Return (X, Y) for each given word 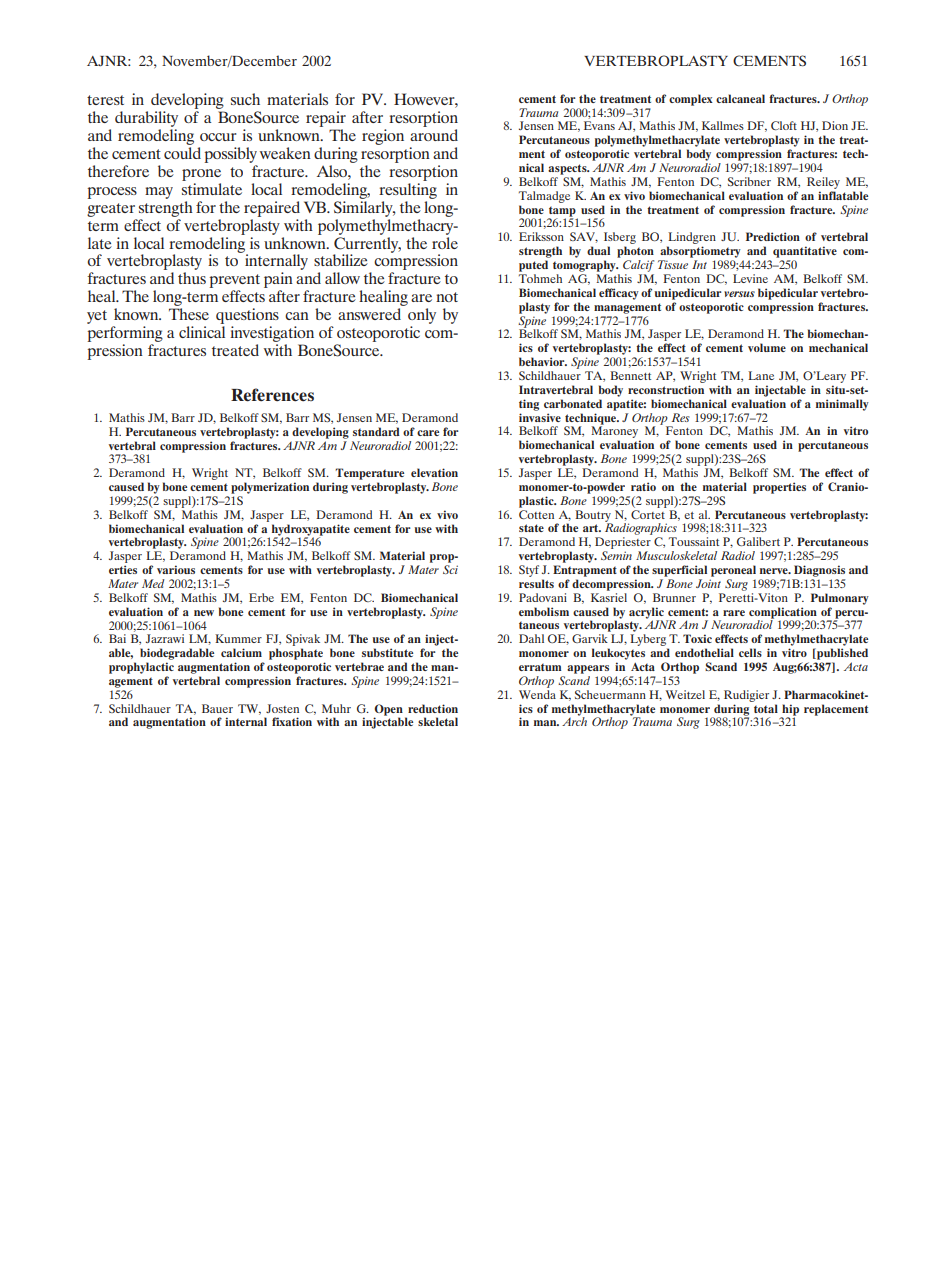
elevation (434, 472)
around (434, 135)
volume (767, 347)
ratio (643, 486)
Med (153, 583)
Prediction (773, 236)
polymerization (270, 488)
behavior (543, 361)
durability (146, 119)
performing (125, 334)
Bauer (217, 708)
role (445, 241)
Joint (708, 583)
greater (111, 210)
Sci (450, 569)
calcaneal (740, 98)
